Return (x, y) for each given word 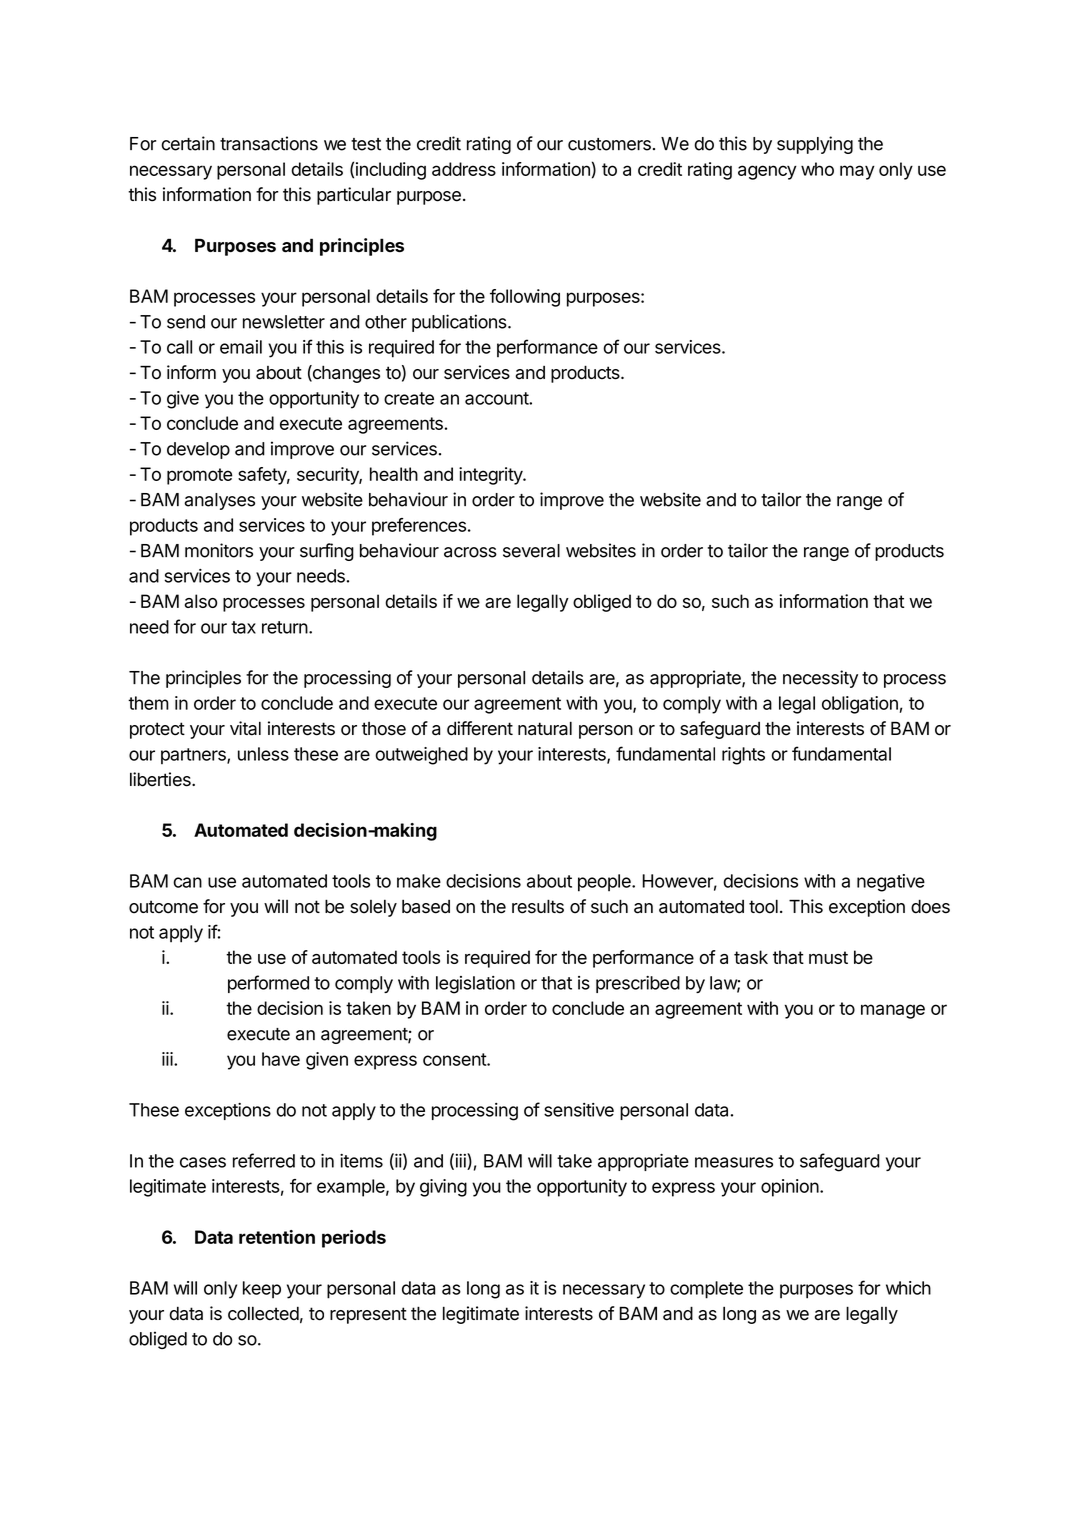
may (857, 172)
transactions (269, 143)
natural (545, 728)
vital (245, 728)
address (464, 169)
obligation (860, 705)
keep (262, 1290)
